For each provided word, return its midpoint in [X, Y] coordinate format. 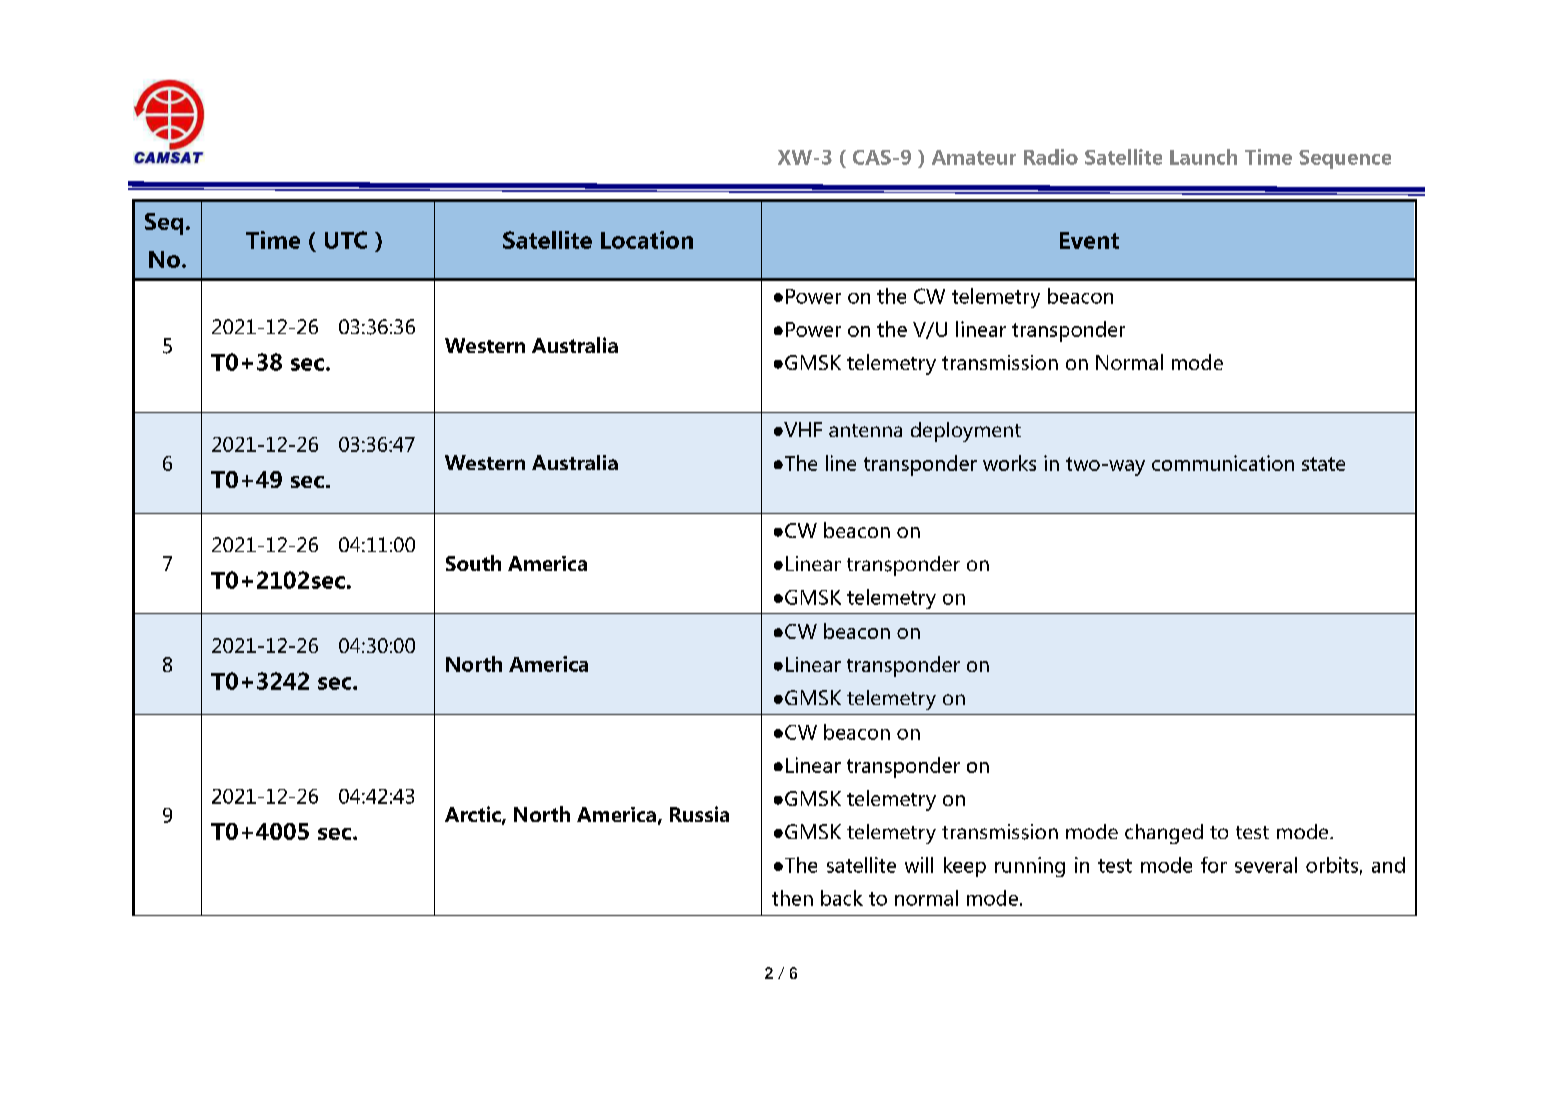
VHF [802, 429]
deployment [966, 432]
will [919, 865]
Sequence [1345, 159]
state [1323, 464]
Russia [699, 814]
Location [647, 240]
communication [1223, 463]
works [1009, 463]
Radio [1051, 157]
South [473, 563]
